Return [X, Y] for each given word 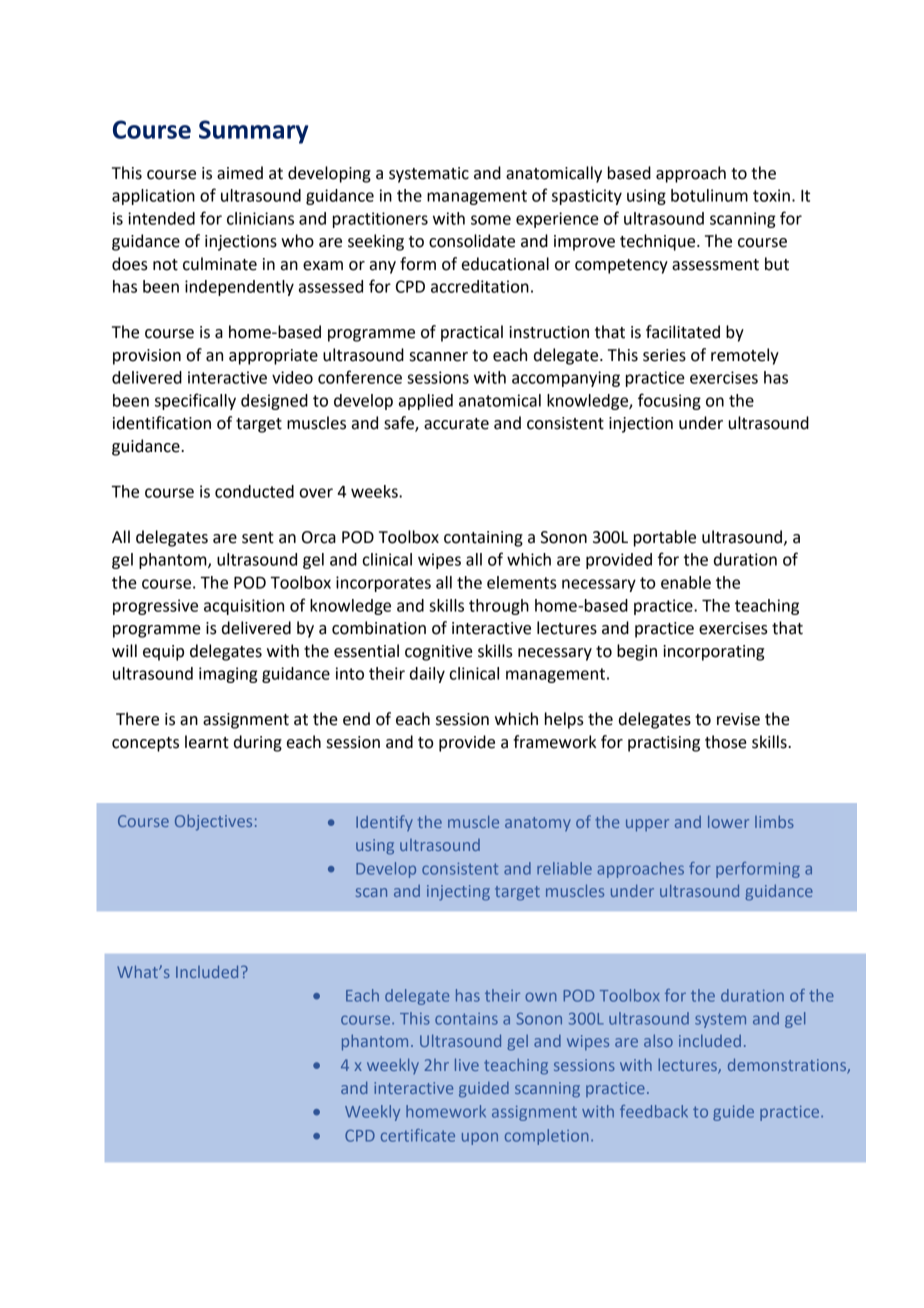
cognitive [439, 653]
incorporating [713, 653]
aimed [240, 173]
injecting [458, 893]
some [491, 220]
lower [728, 821]
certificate [418, 1135]
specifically [195, 401]
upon [480, 1138]
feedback [654, 1111]
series [664, 355]
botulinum [709, 195]
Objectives [213, 822]
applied [426, 402]
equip [163, 653]
